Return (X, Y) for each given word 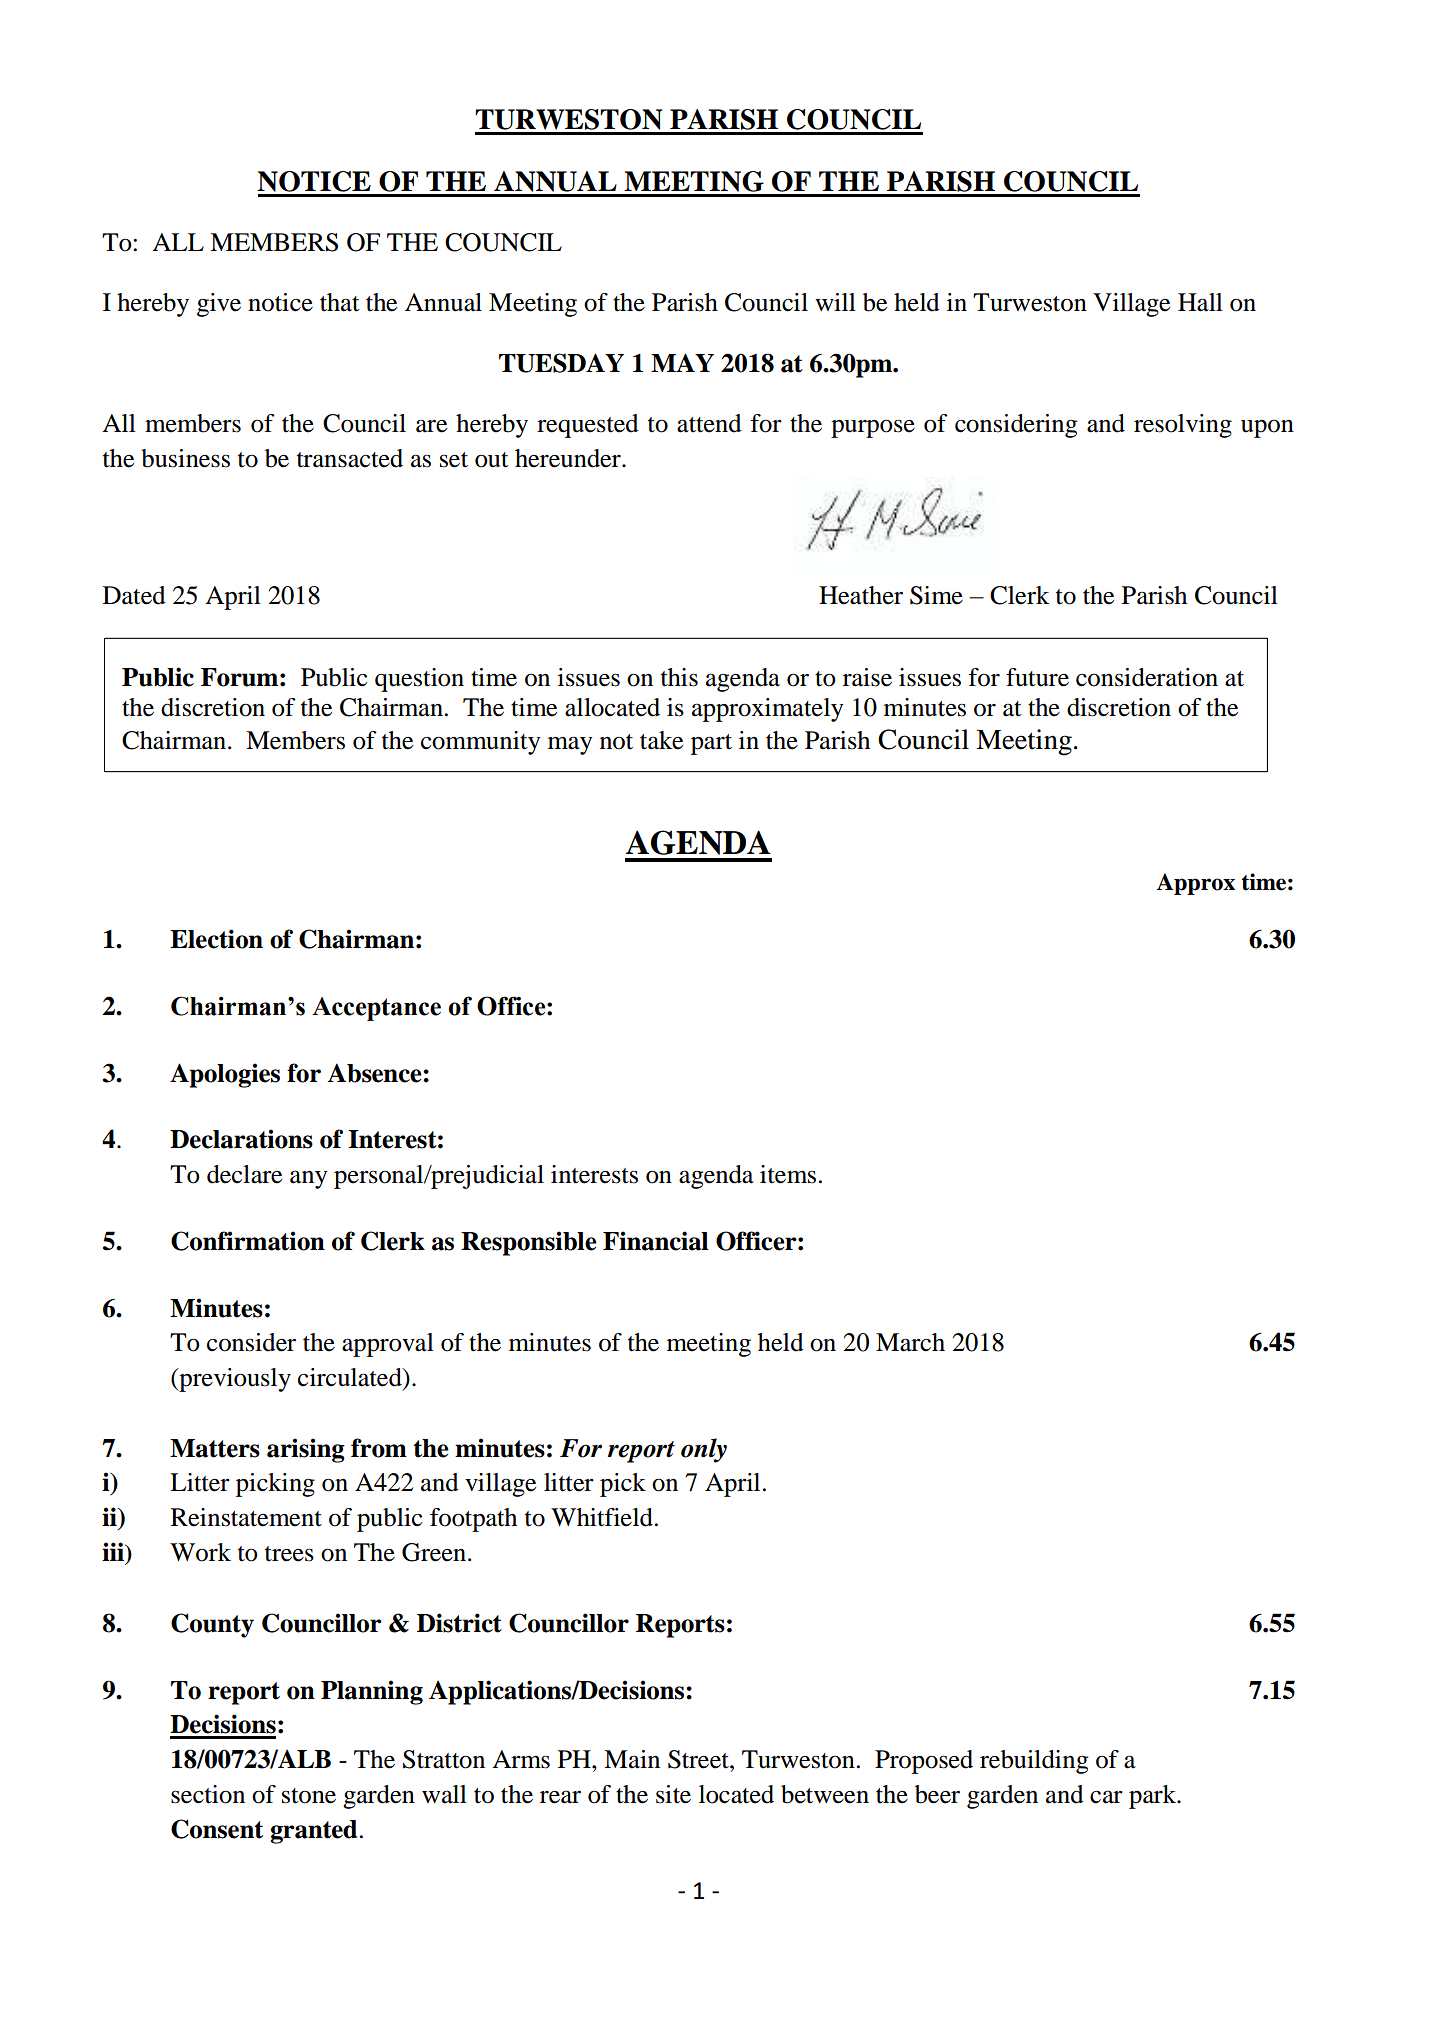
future (1037, 677)
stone (309, 1796)
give (219, 305)
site (673, 1794)
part (711, 744)
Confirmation (248, 1241)
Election (216, 939)
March (910, 1342)
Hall (1200, 302)
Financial (656, 1241)
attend (709, 423)
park (1154, 1797)
